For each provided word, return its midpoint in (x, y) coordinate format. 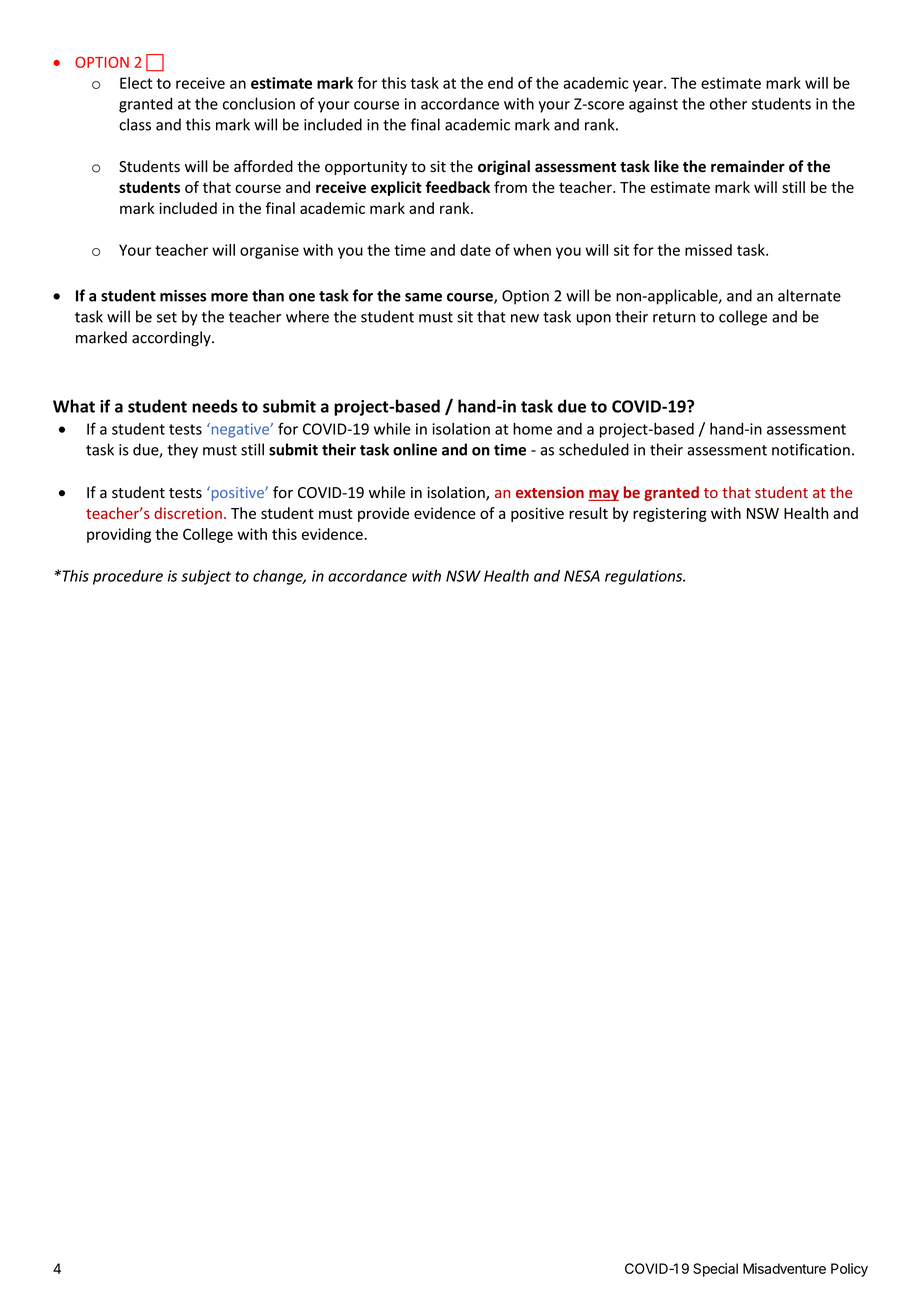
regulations (645, 577)
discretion (188, 513)
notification (811, 449)
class (135, 124)
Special (715, 1270)
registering (670, 514)
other (728, 103)
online (415, 449)
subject (206, 577)
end (500, 83)
